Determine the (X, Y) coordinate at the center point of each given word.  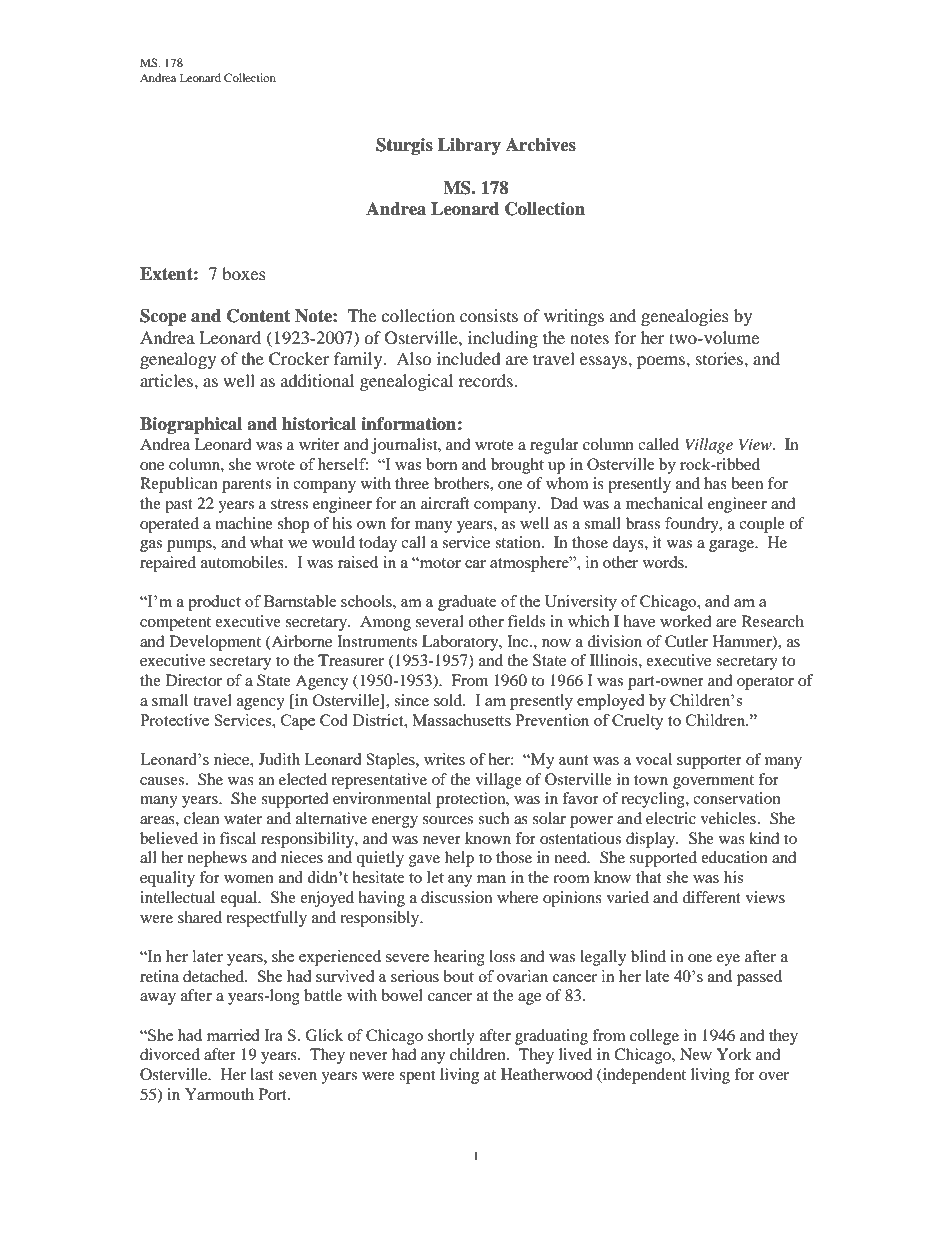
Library (469, 146)
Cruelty (638, 722)
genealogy (178, 360)
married (233, 1035)
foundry (693, 525)
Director (194, 680)
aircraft (445, 503)
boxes (244, 273)
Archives (541, 145)
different (711, 897)
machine (244, 523)
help (459, 859)
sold (449, 700)
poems (662, 362)
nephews (217, 859)
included (469, 358)
